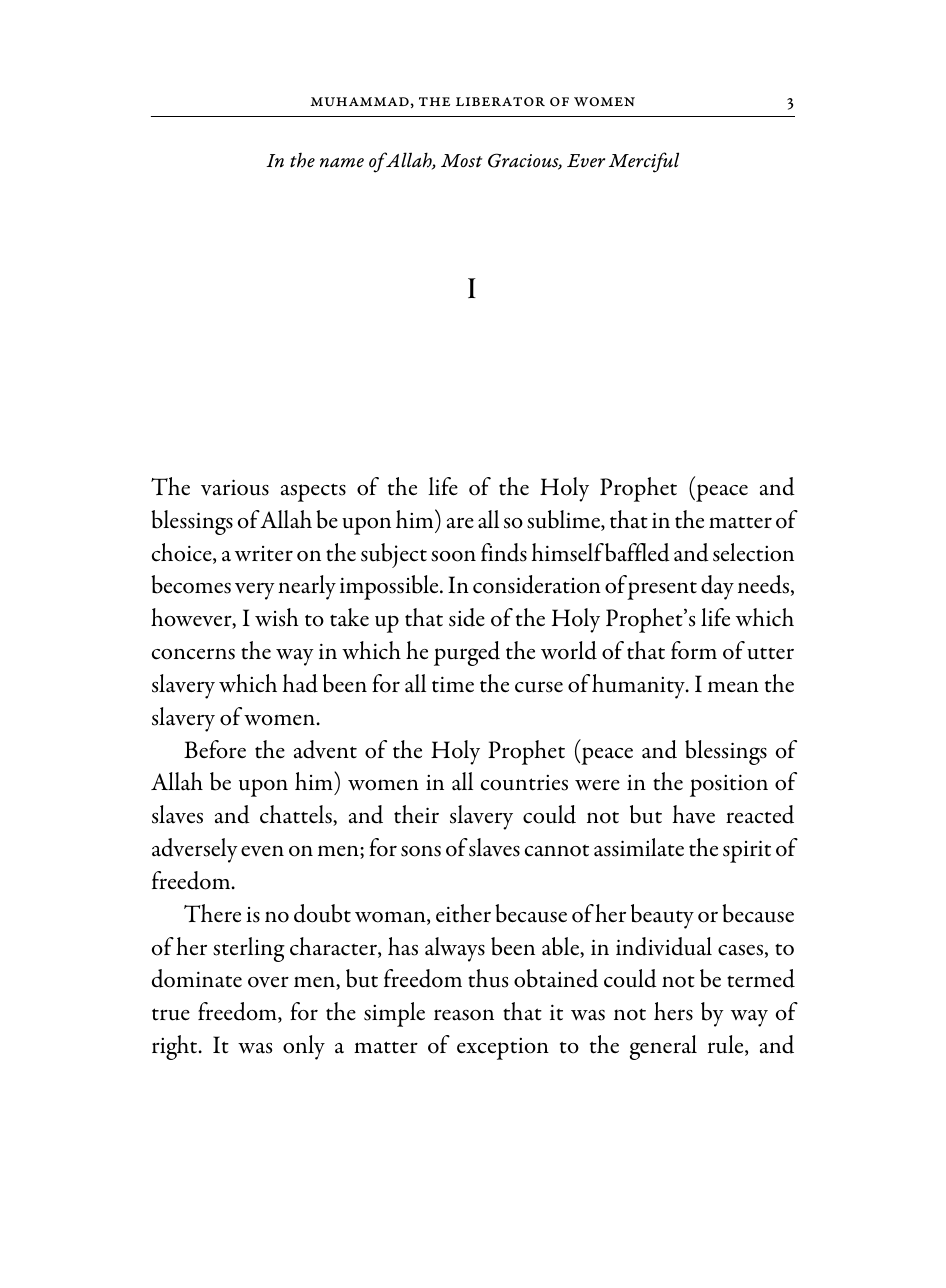  I want to click on mean, so click(733, 687).
